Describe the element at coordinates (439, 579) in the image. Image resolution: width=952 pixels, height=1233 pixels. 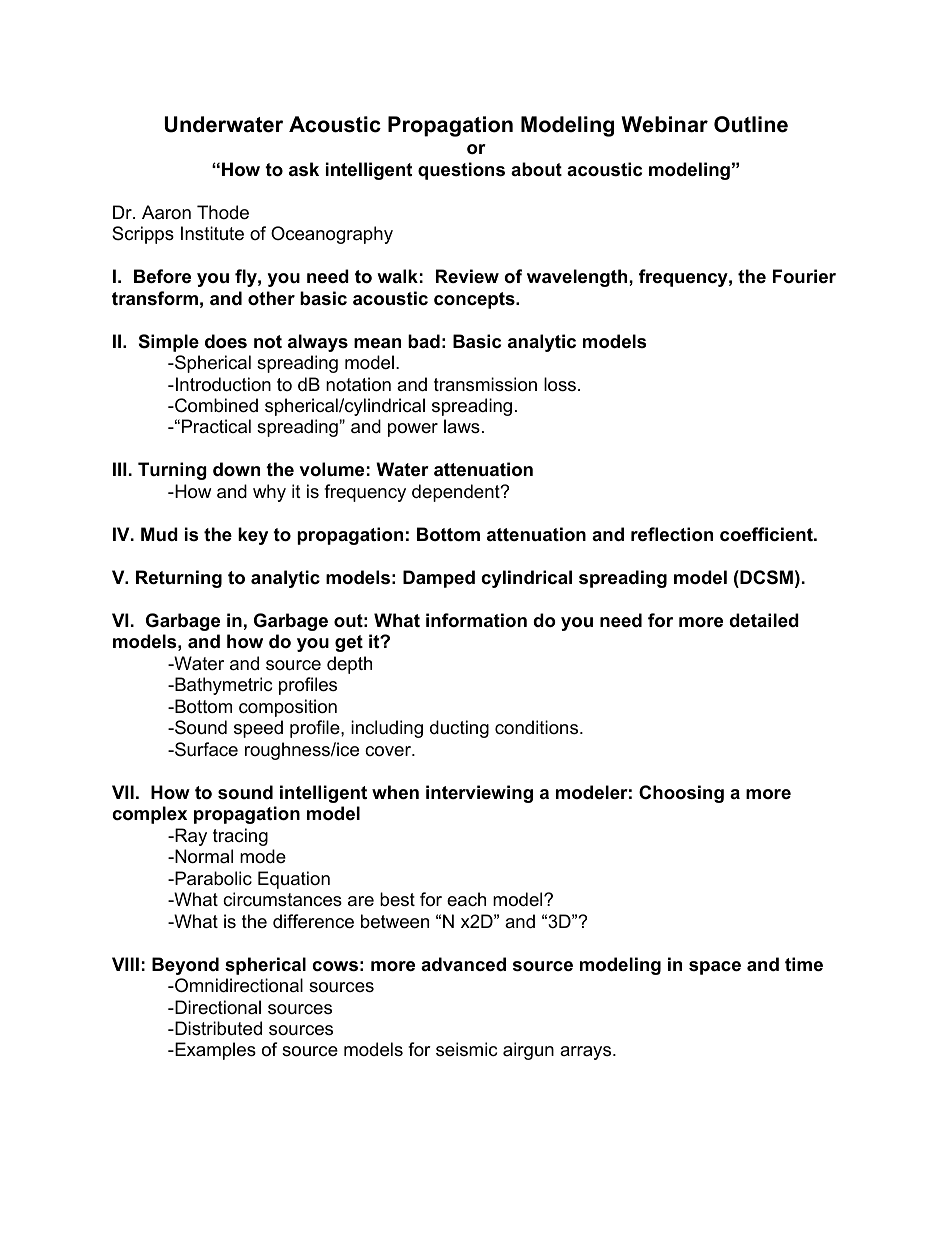
I see `Damped` at that location.
